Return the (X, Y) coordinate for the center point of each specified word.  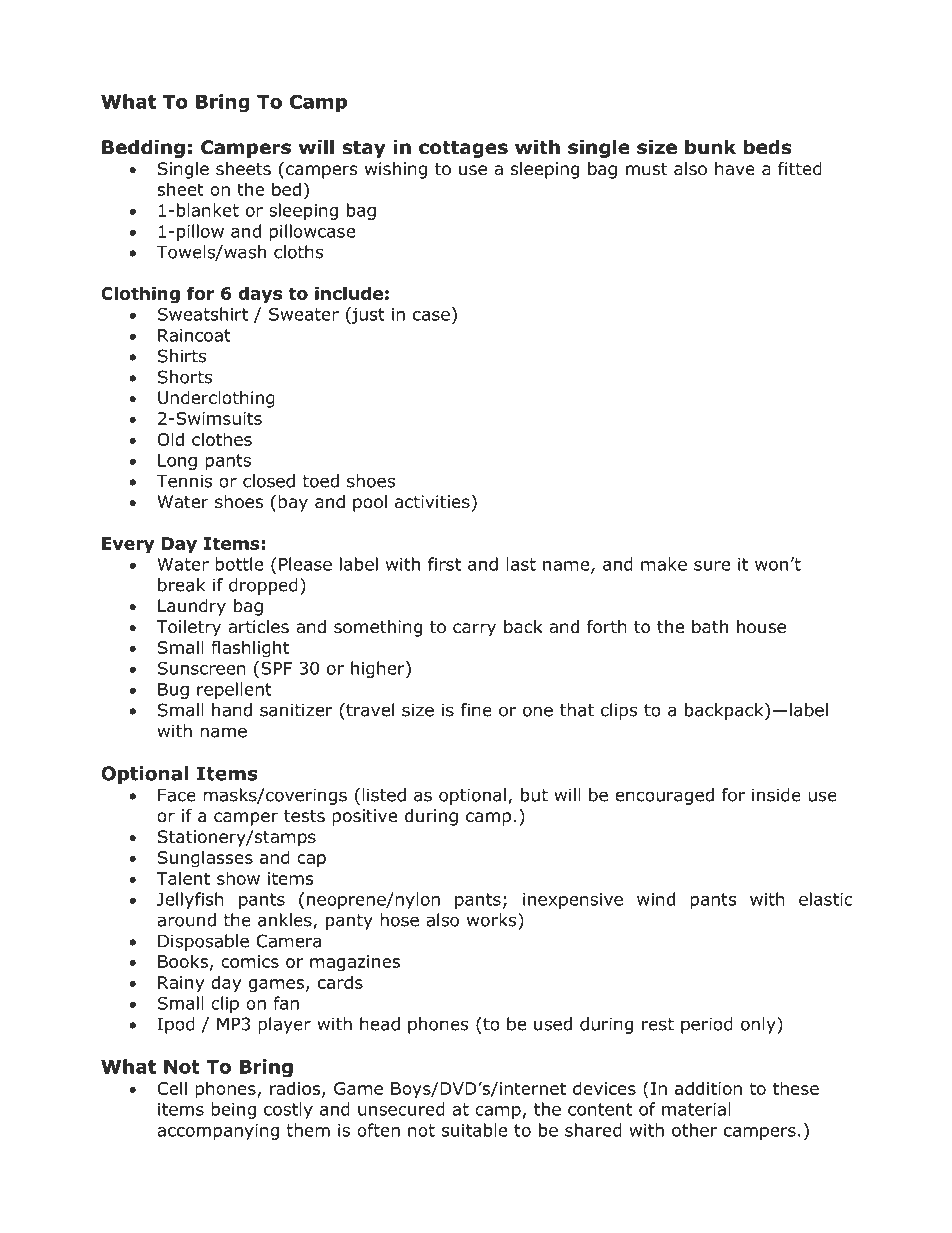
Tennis (184, 481)
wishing (396, 170)
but (534, 795)
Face (177, 795)
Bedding (143, 148)
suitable (474, 1130)
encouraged (664, 796)
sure (712, 566)
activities (432, 502)
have (735, 169)
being (233, 1110)
